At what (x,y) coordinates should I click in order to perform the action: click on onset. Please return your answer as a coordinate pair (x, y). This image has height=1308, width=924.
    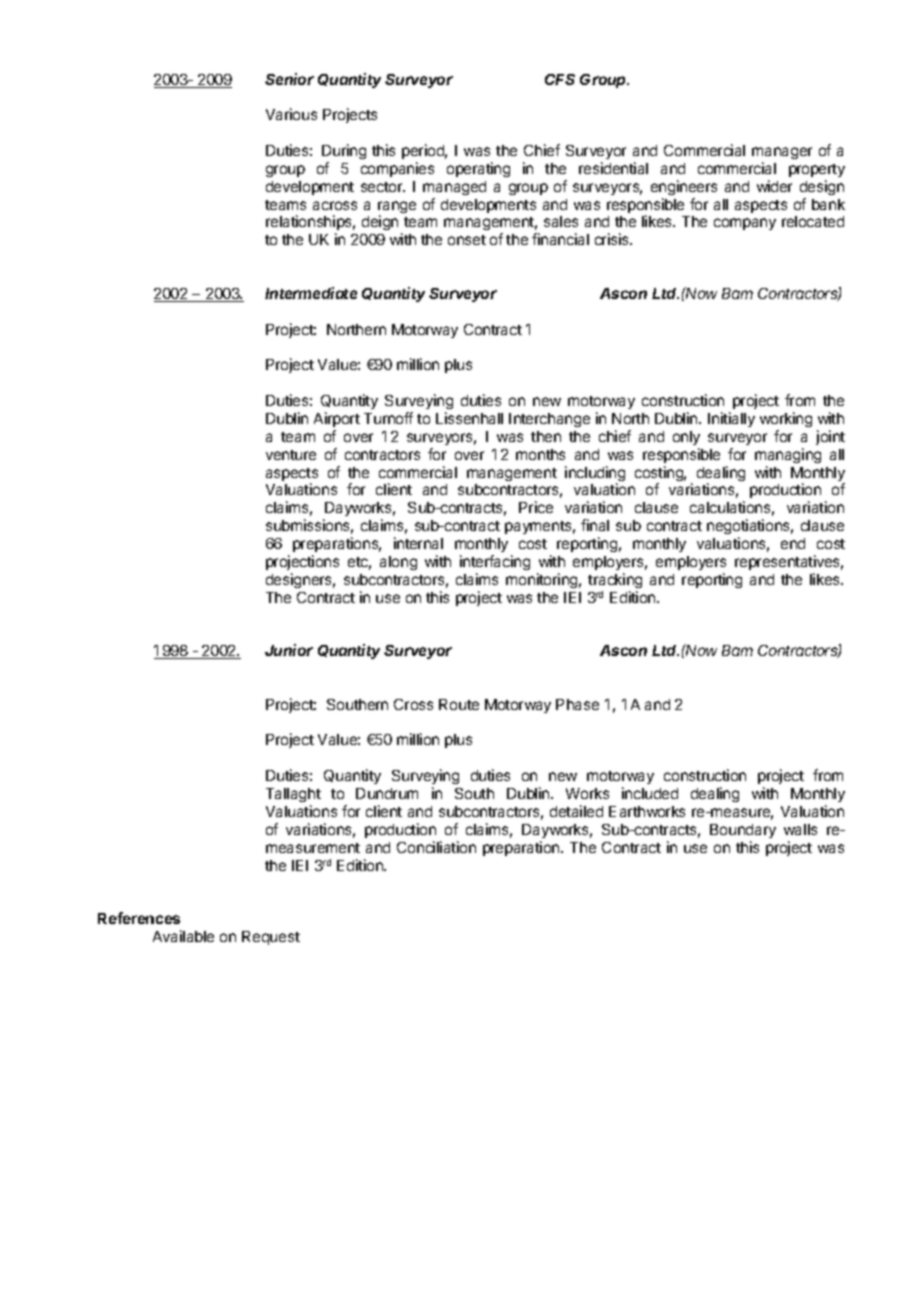
    Looking at the image, I should click on (467, 240).
